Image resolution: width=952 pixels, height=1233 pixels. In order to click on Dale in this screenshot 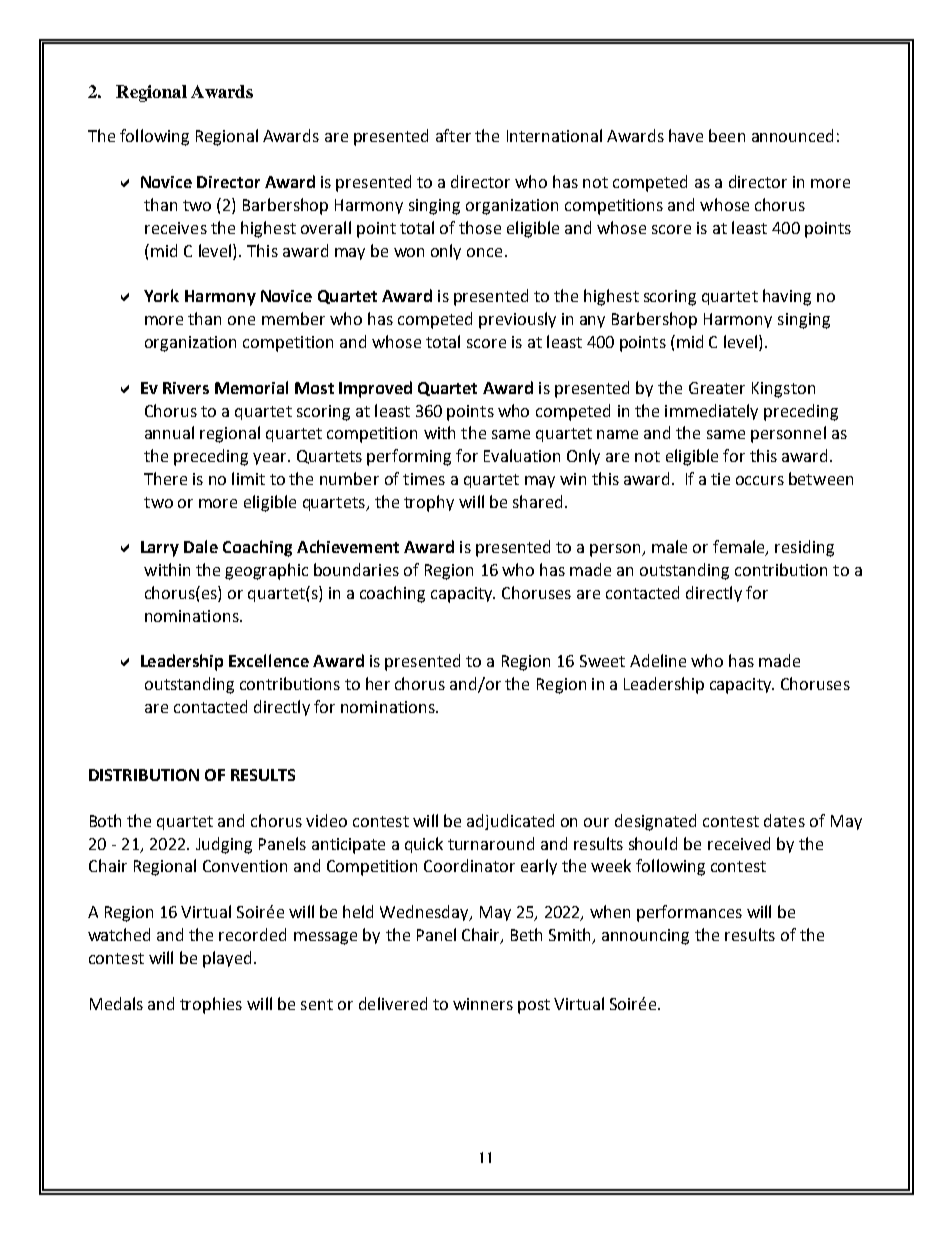, I will do `click(201, 546)`.
